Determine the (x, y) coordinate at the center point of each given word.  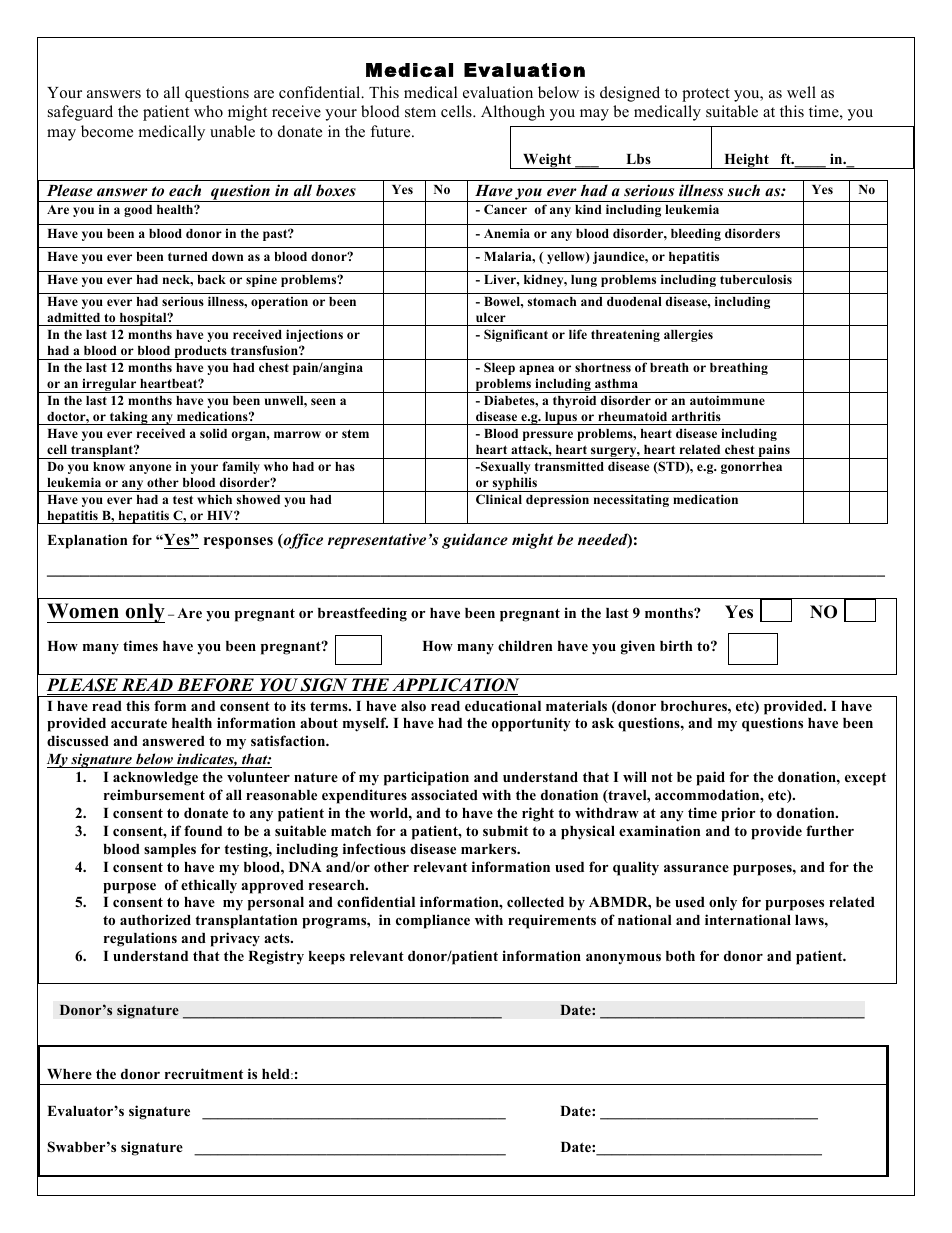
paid (710, 778)
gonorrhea (751, 468)
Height (746, 161)
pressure (548, 436)
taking (128, 418)
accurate (139, 723)
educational (503, 705)
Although (513, 113)
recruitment (204, 1073)
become (107, 131)
